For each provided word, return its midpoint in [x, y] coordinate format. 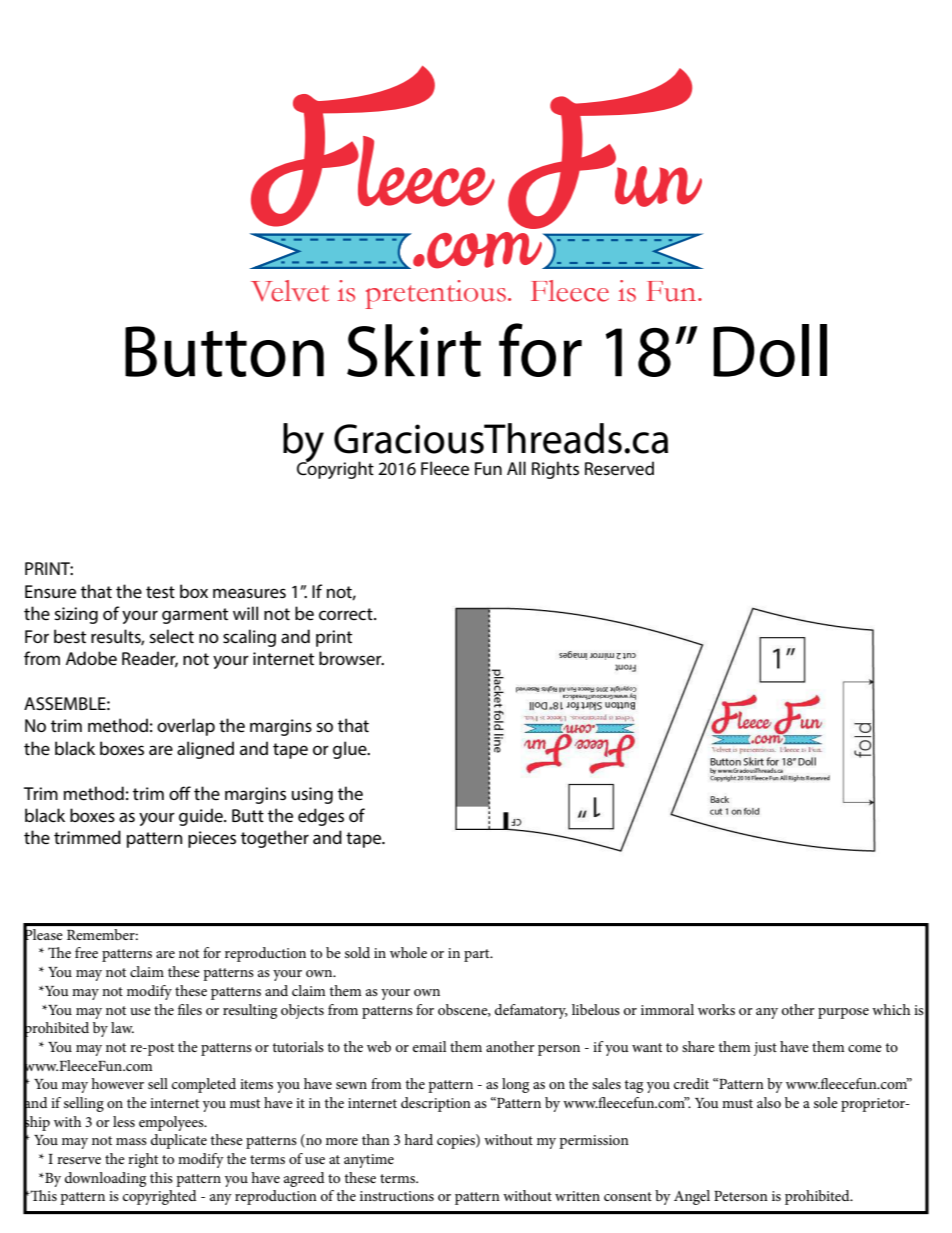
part [478, 955]
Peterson [741, 1196]
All [516, 468]
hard [418, 1139]
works [716, 1009]
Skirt [414, 350]
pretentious [437, 294]
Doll [770, 350]
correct [347, 614]
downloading [105, 1179]
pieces [212, 839]
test [160, 592]
